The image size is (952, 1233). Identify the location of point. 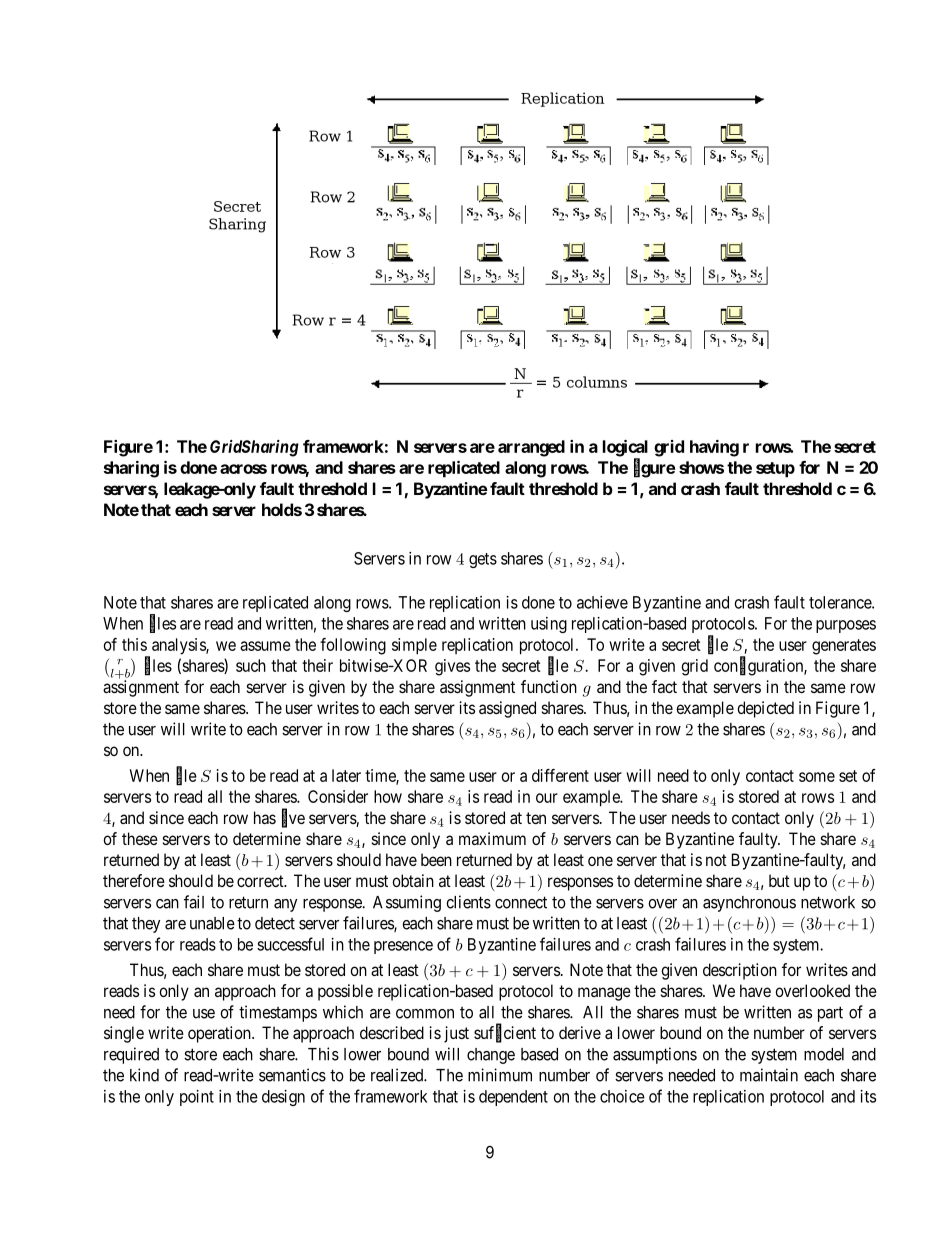
(197, 1098).
